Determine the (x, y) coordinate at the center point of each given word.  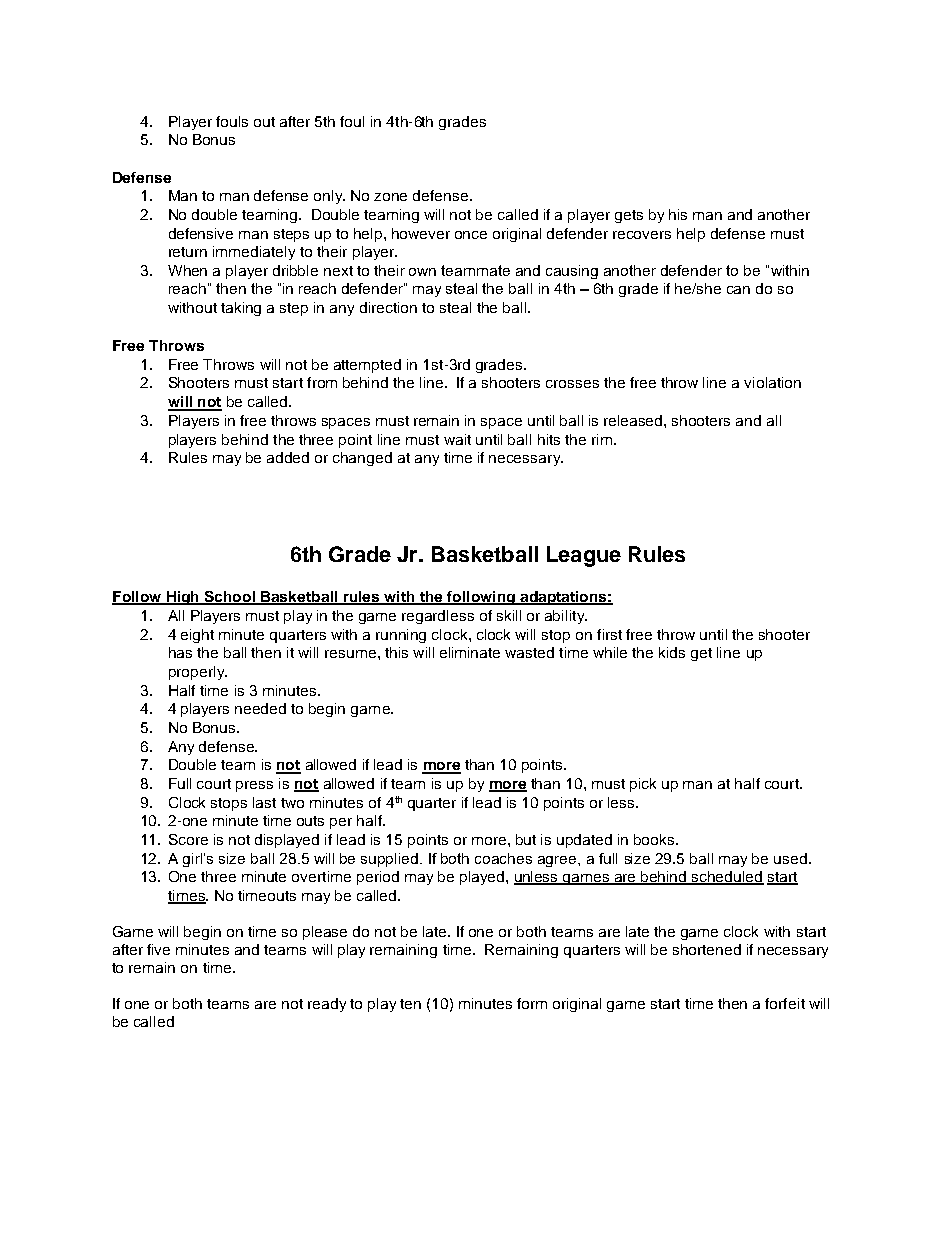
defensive (201, 233)
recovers (642, 235)
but (526, 839)
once (471, 235)
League (584, 556)
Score (188, 839)
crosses (572, 384)
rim (602, 439)
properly (198, 673)
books (655, 839)
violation (772, 382)
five (158, 949)
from (322, 382)
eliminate (470, 652)
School (230, 598)
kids (672, 652)
